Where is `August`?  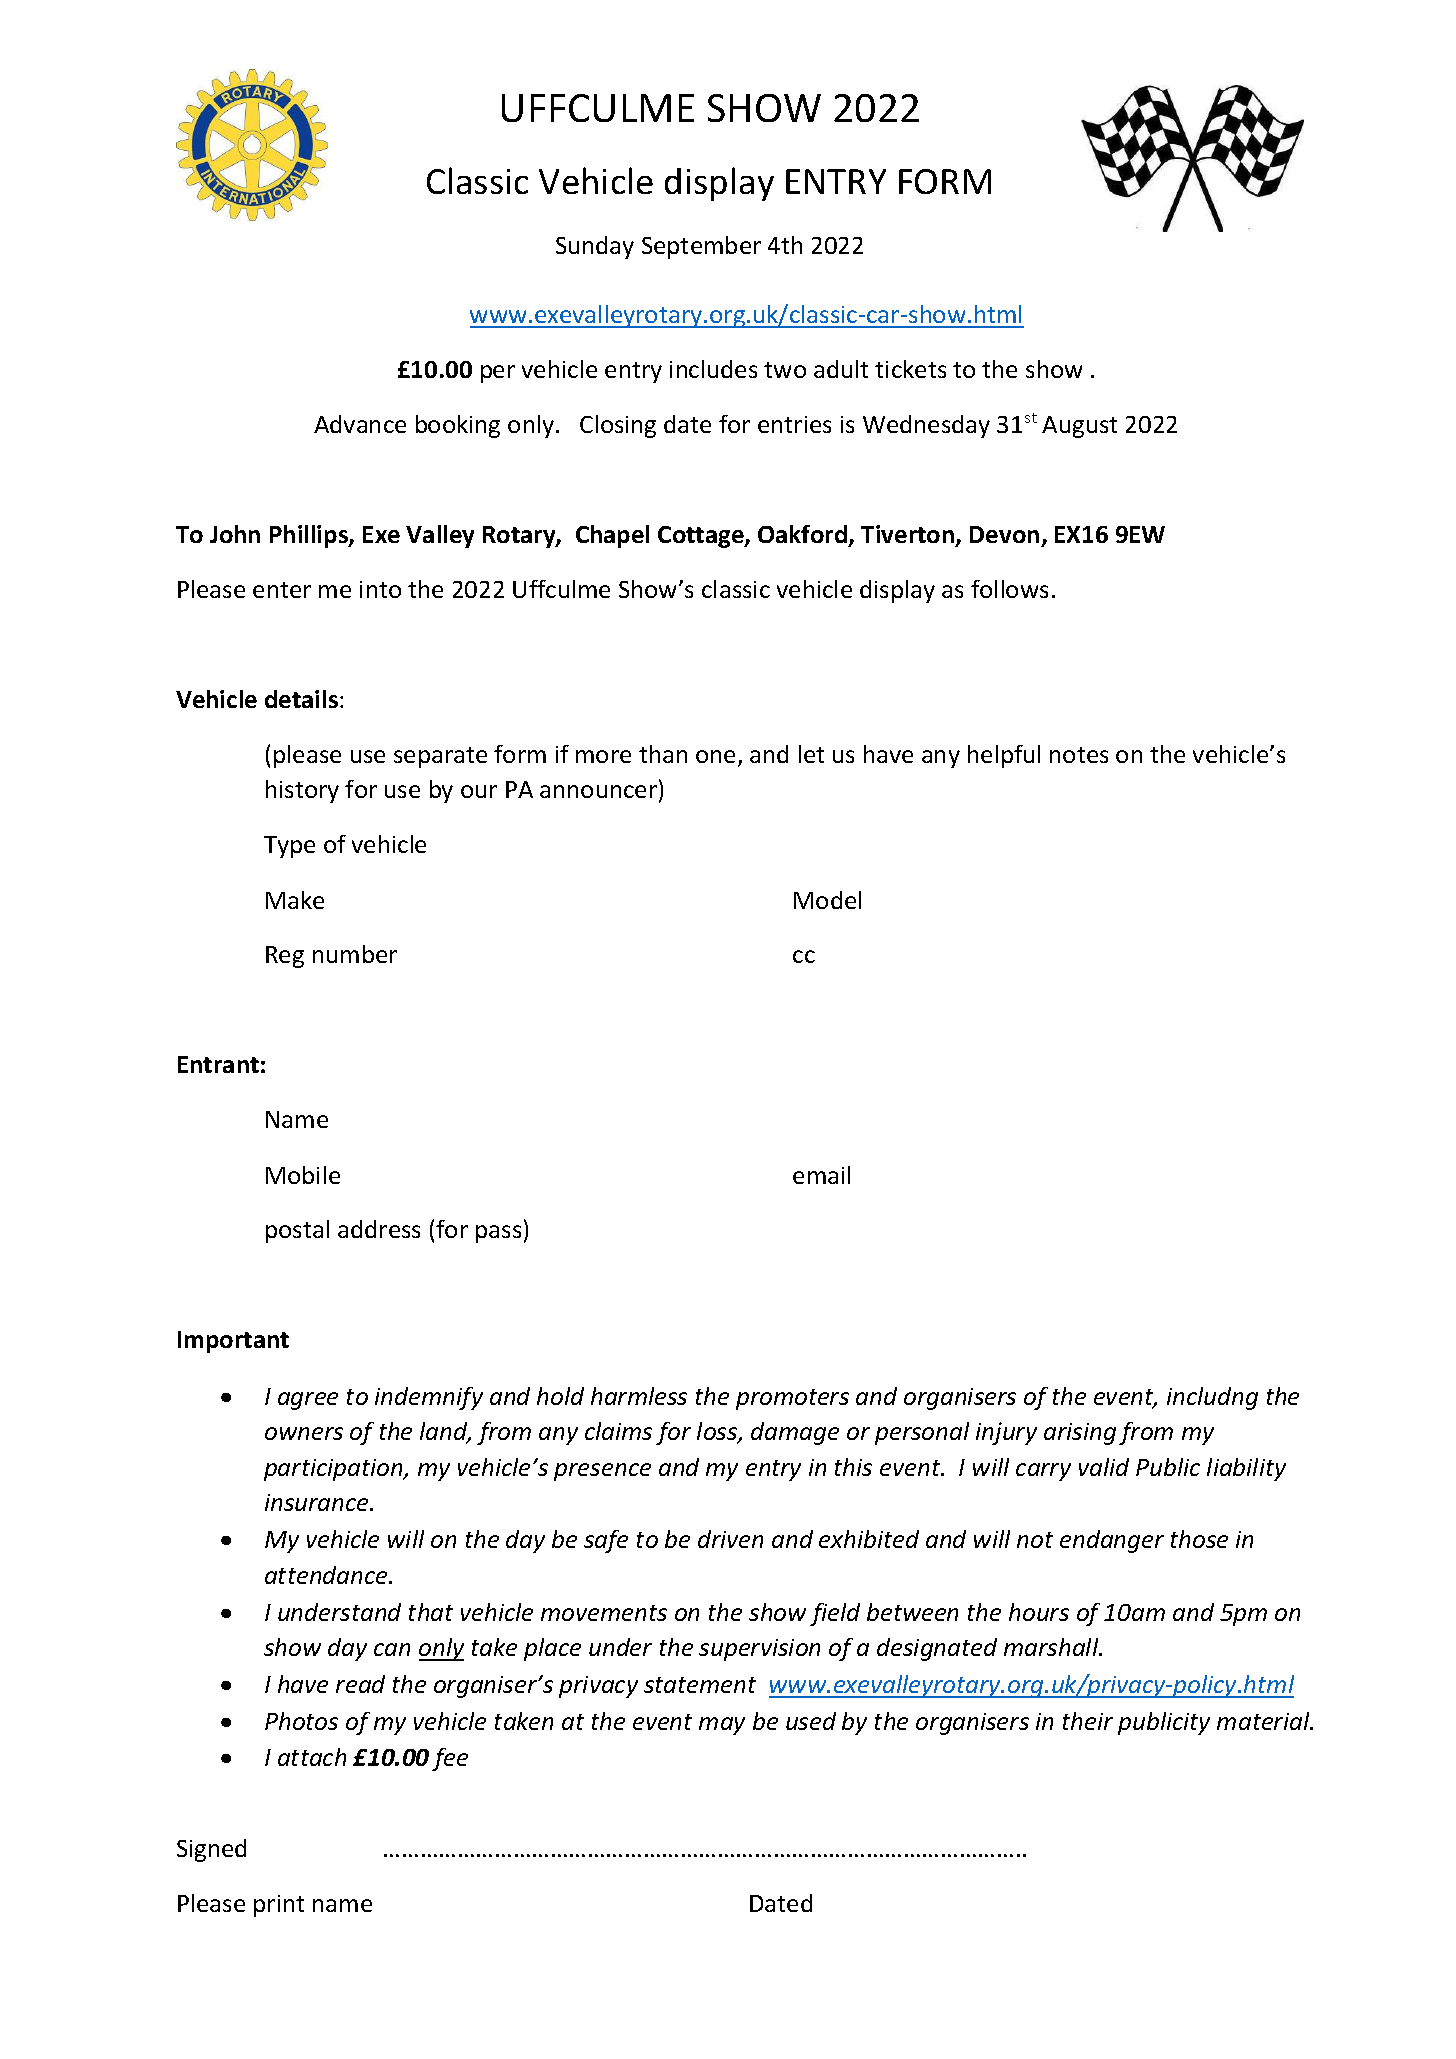 August is located at coordinates (1079, 427).
